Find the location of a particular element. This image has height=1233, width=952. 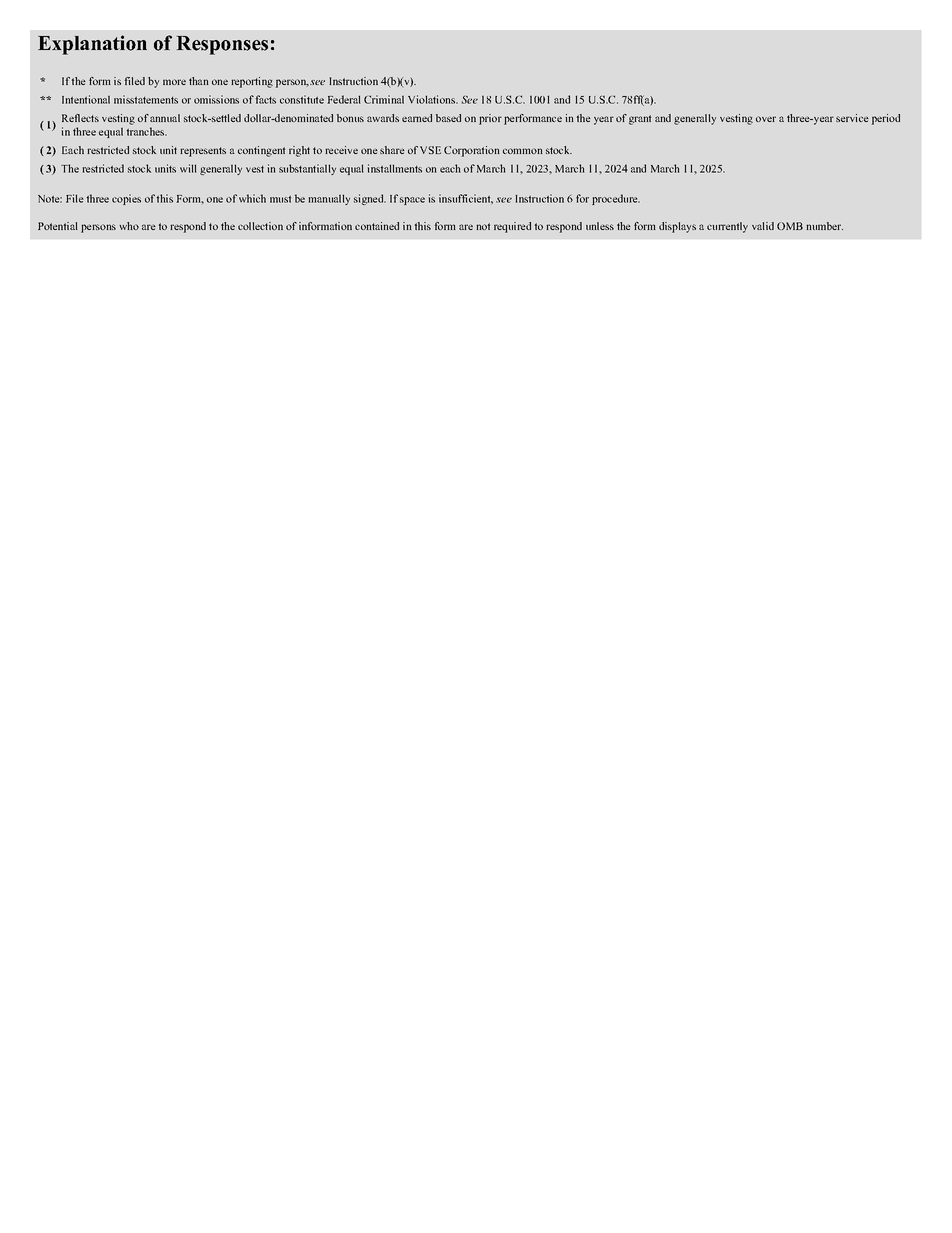

VSE is located at coordinates (430, 150).
